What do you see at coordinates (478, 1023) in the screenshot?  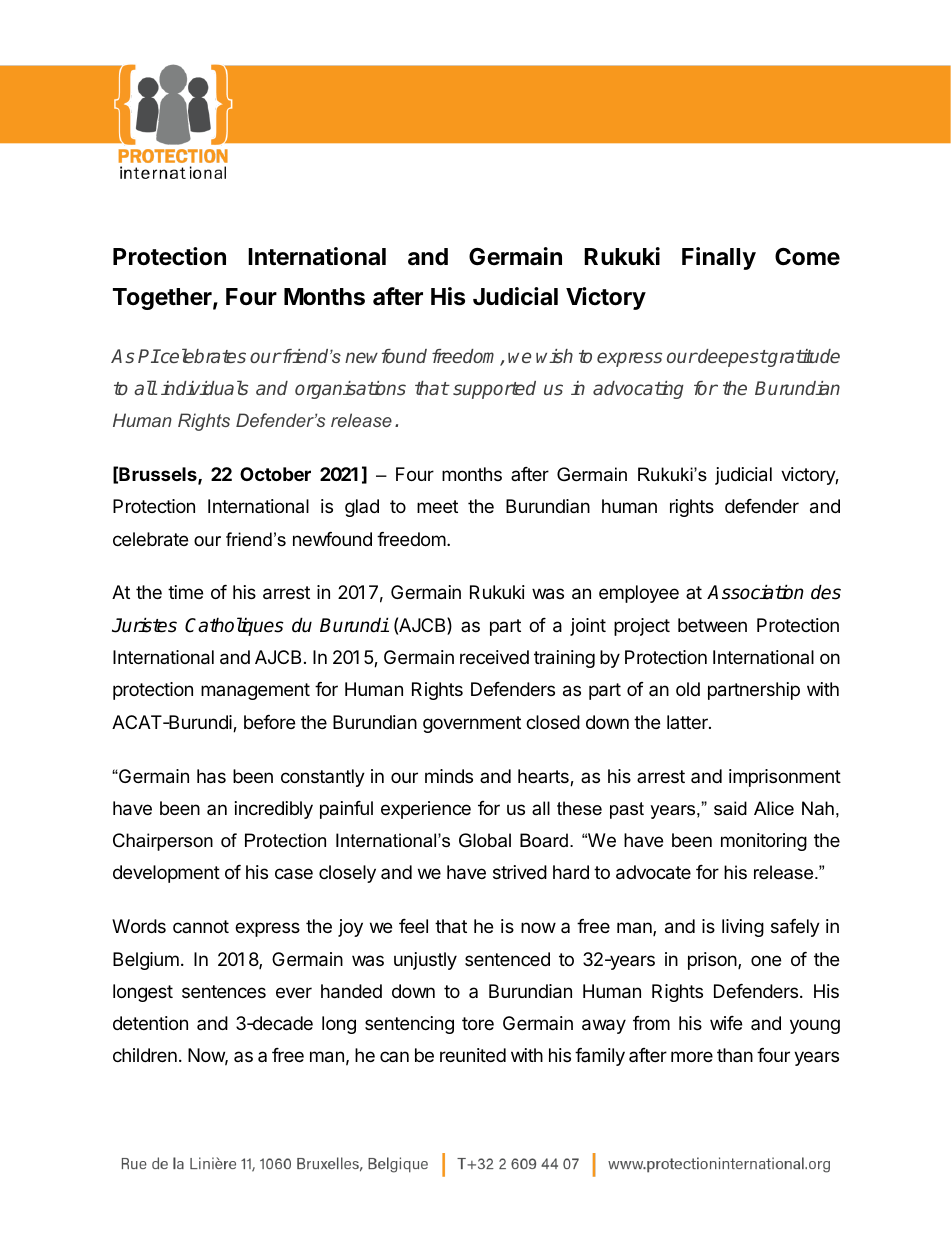 I see `tore` at bounding box center [478, 1023].
